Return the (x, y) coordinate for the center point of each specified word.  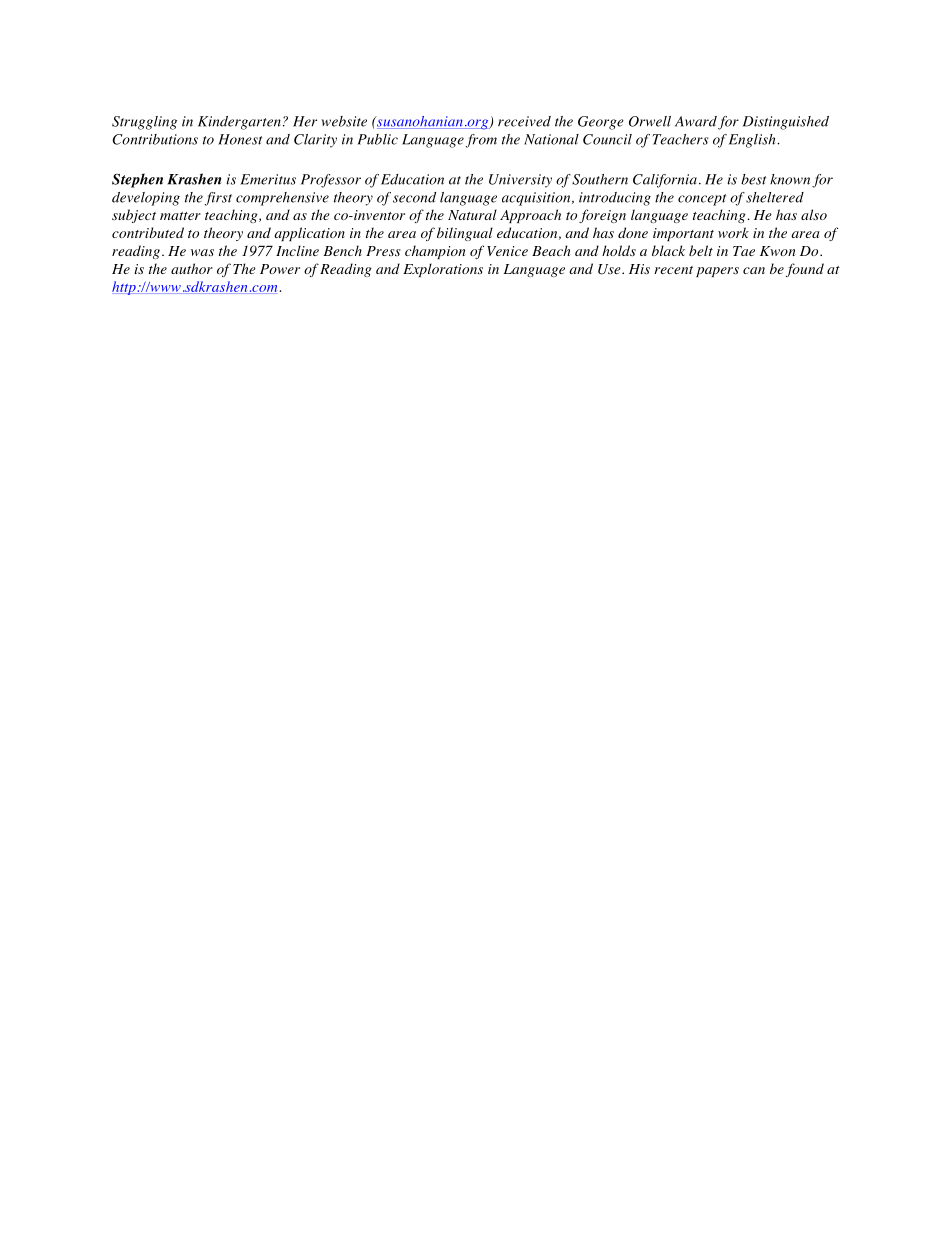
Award (696, 121)
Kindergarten (239, 123)
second (414, 197)
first (218, 199)
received (524, 121)
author (192, 268)
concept (702, 200)
